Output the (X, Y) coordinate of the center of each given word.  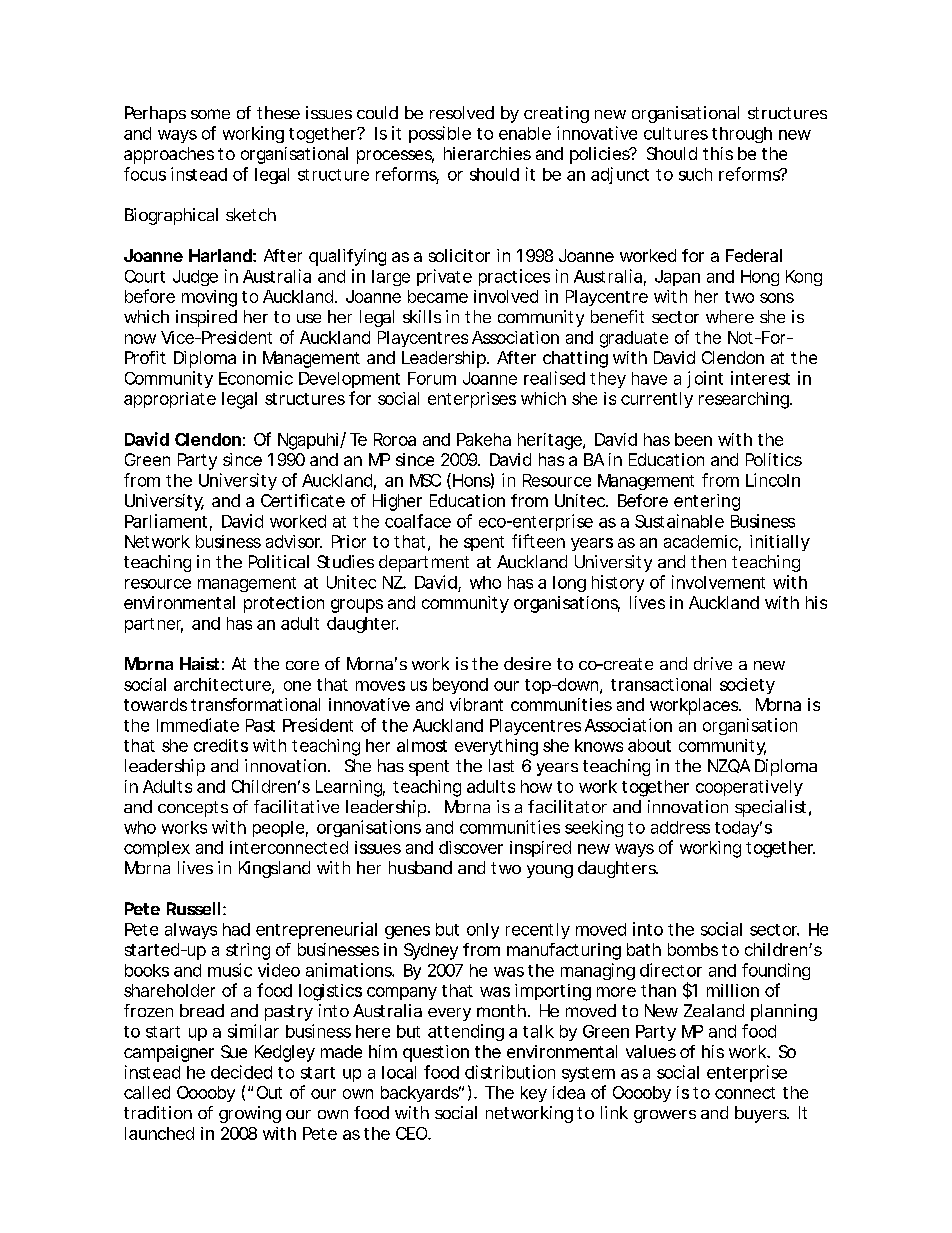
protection (284, 604)
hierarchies (487, 153)
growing (250, 1114)
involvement (718, 582)
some (210, 114)
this (718, 153)
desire (527, 663)
